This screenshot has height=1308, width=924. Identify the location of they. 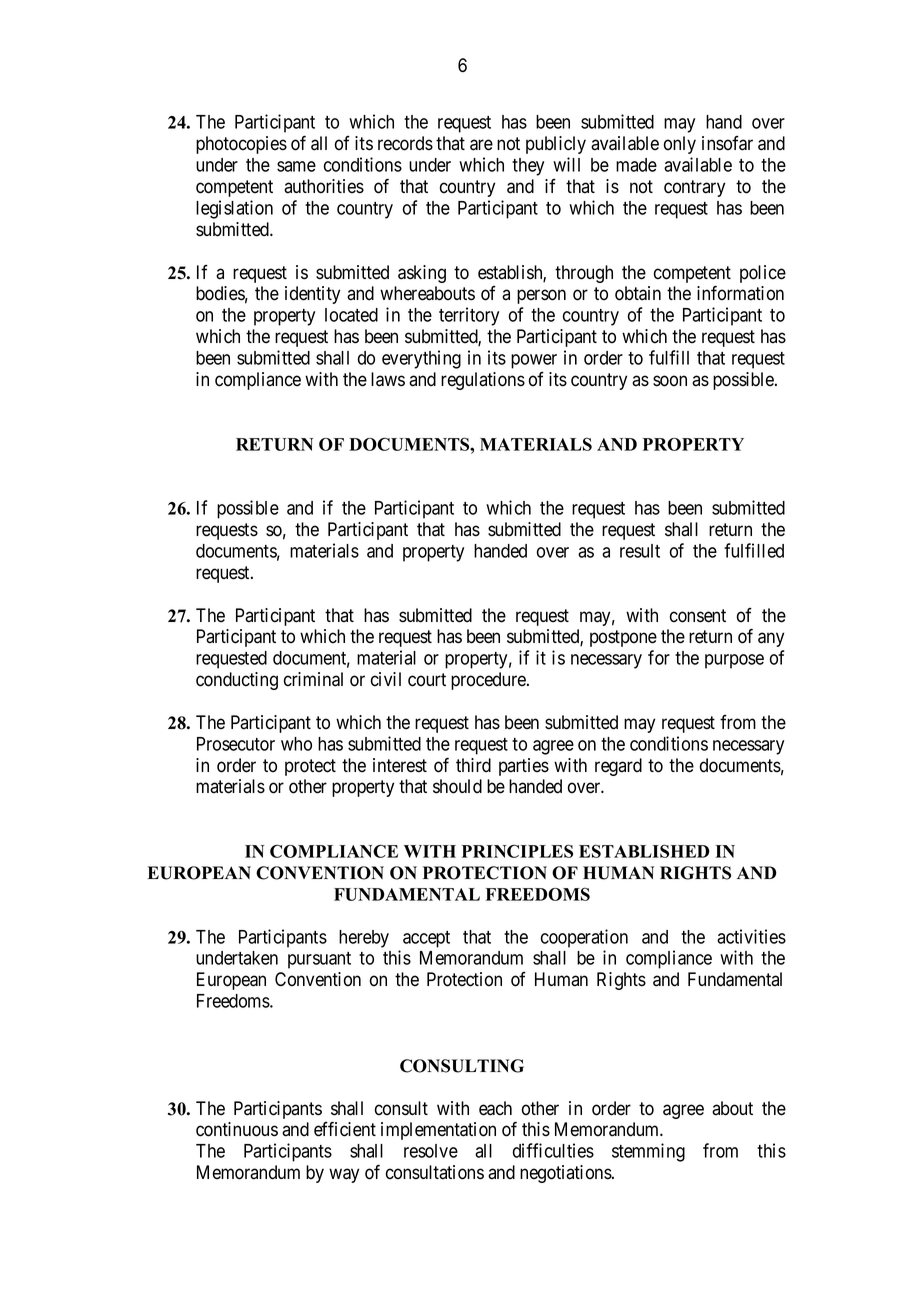
(528, 167).
